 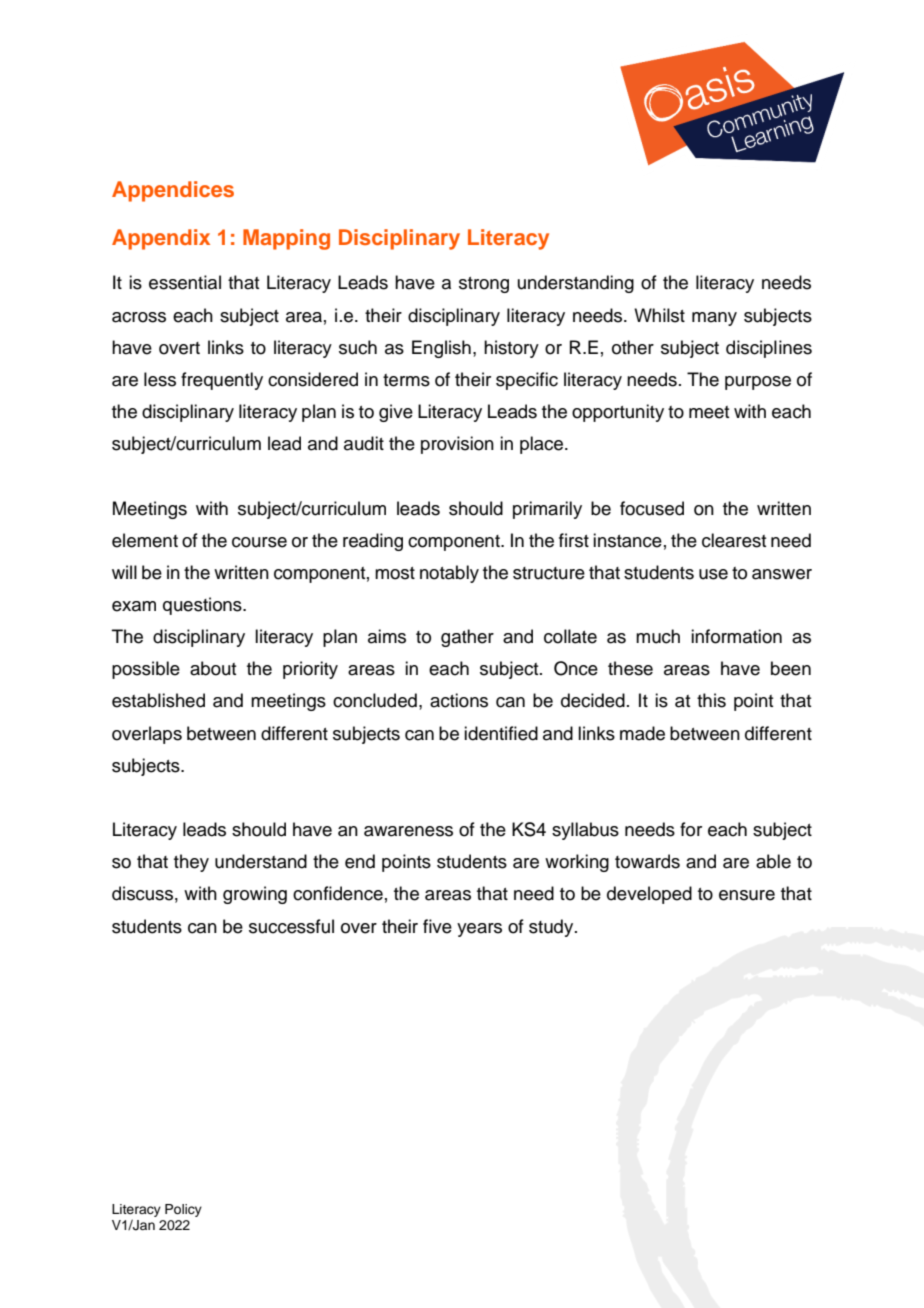 I want to click on strong, so click(x=484, y=285).
